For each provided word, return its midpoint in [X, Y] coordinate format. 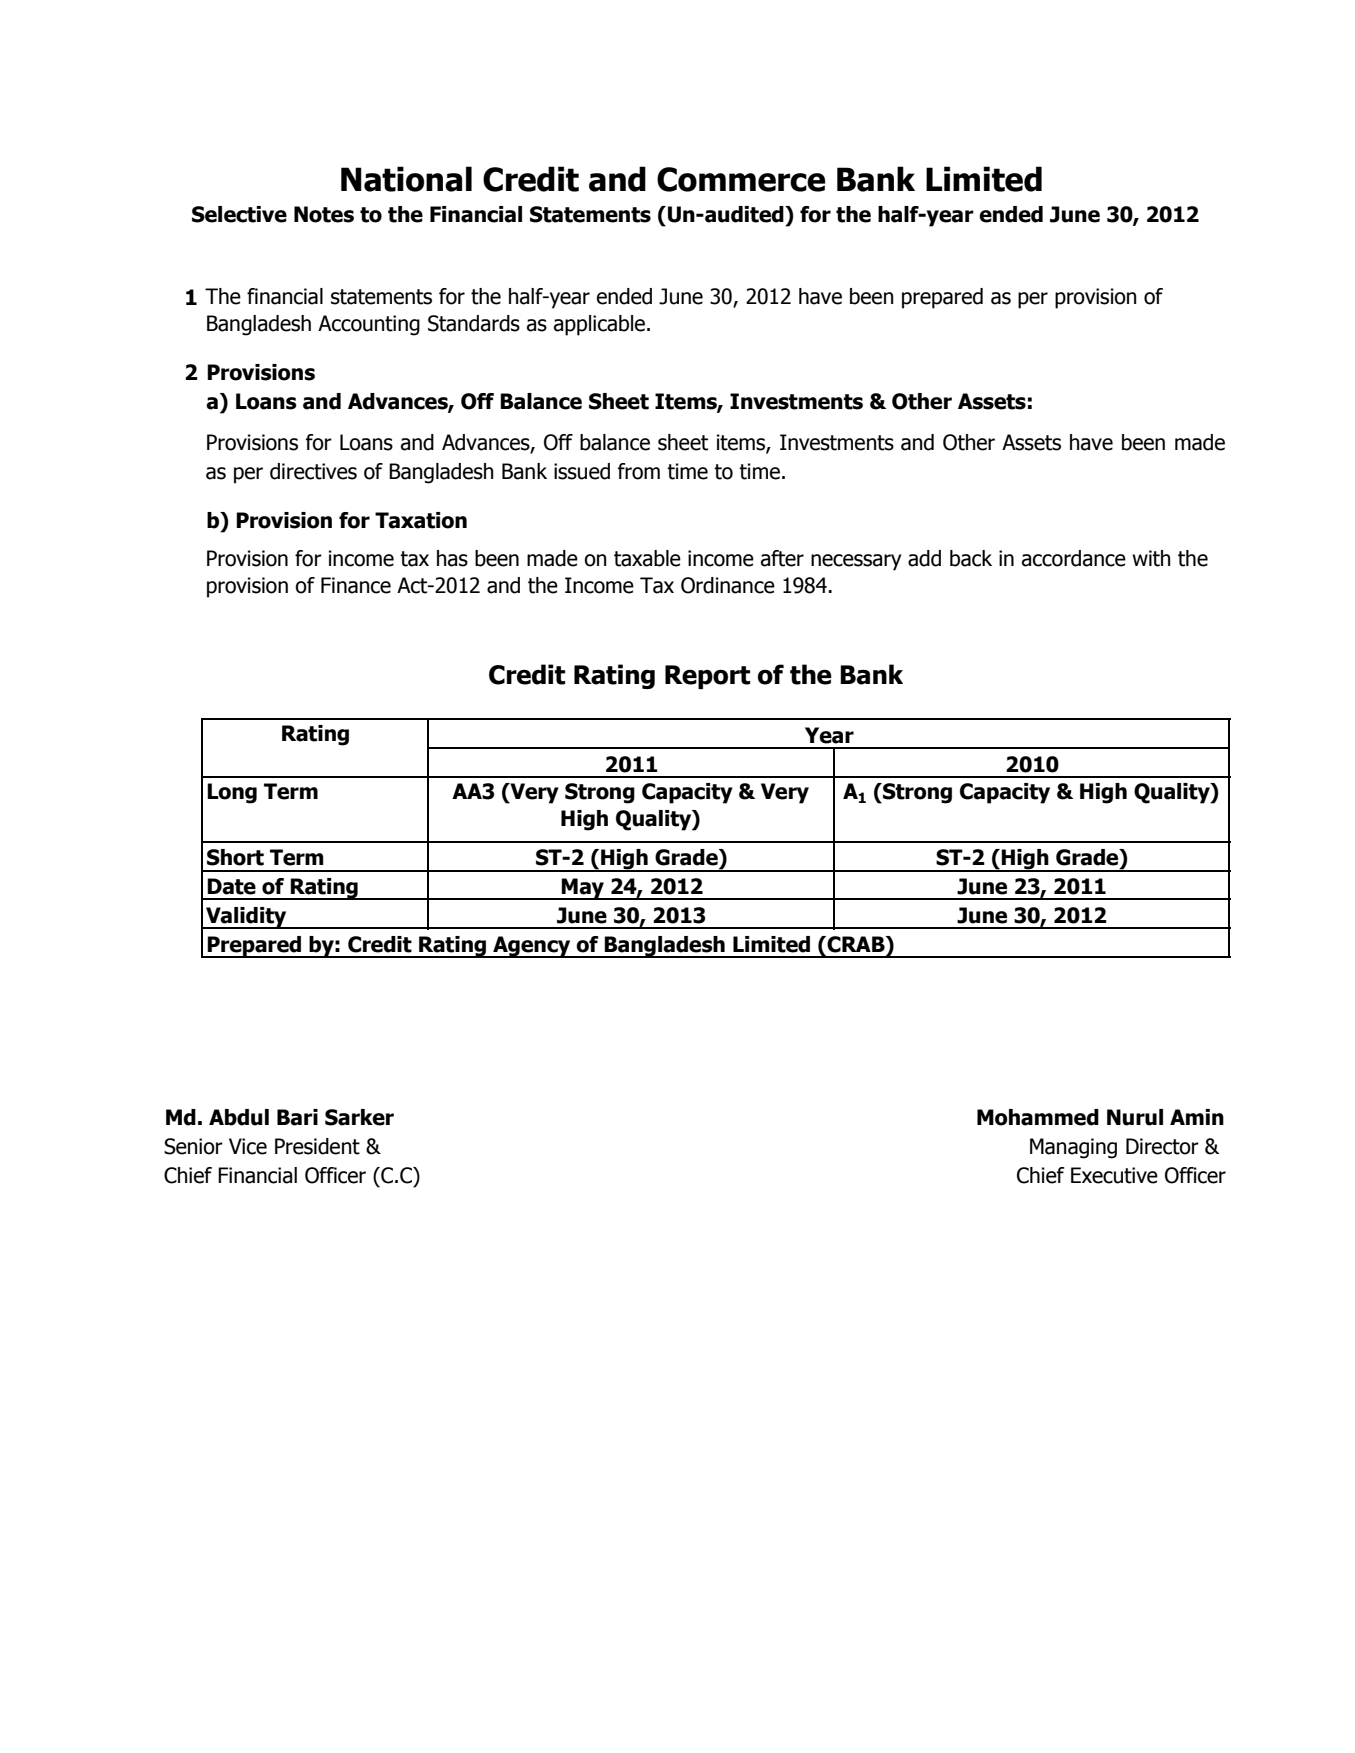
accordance [1074, 558]
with [1151, 558]
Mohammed [1038, 1117]
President [317, 1146]
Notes [324, 214]
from [639, 471]
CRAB [856, 944]
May [583, 889]
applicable [601, 325]
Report [707, 677]
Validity [246, 918]
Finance [356, 585]
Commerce [741, 179]
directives [313, 471]
